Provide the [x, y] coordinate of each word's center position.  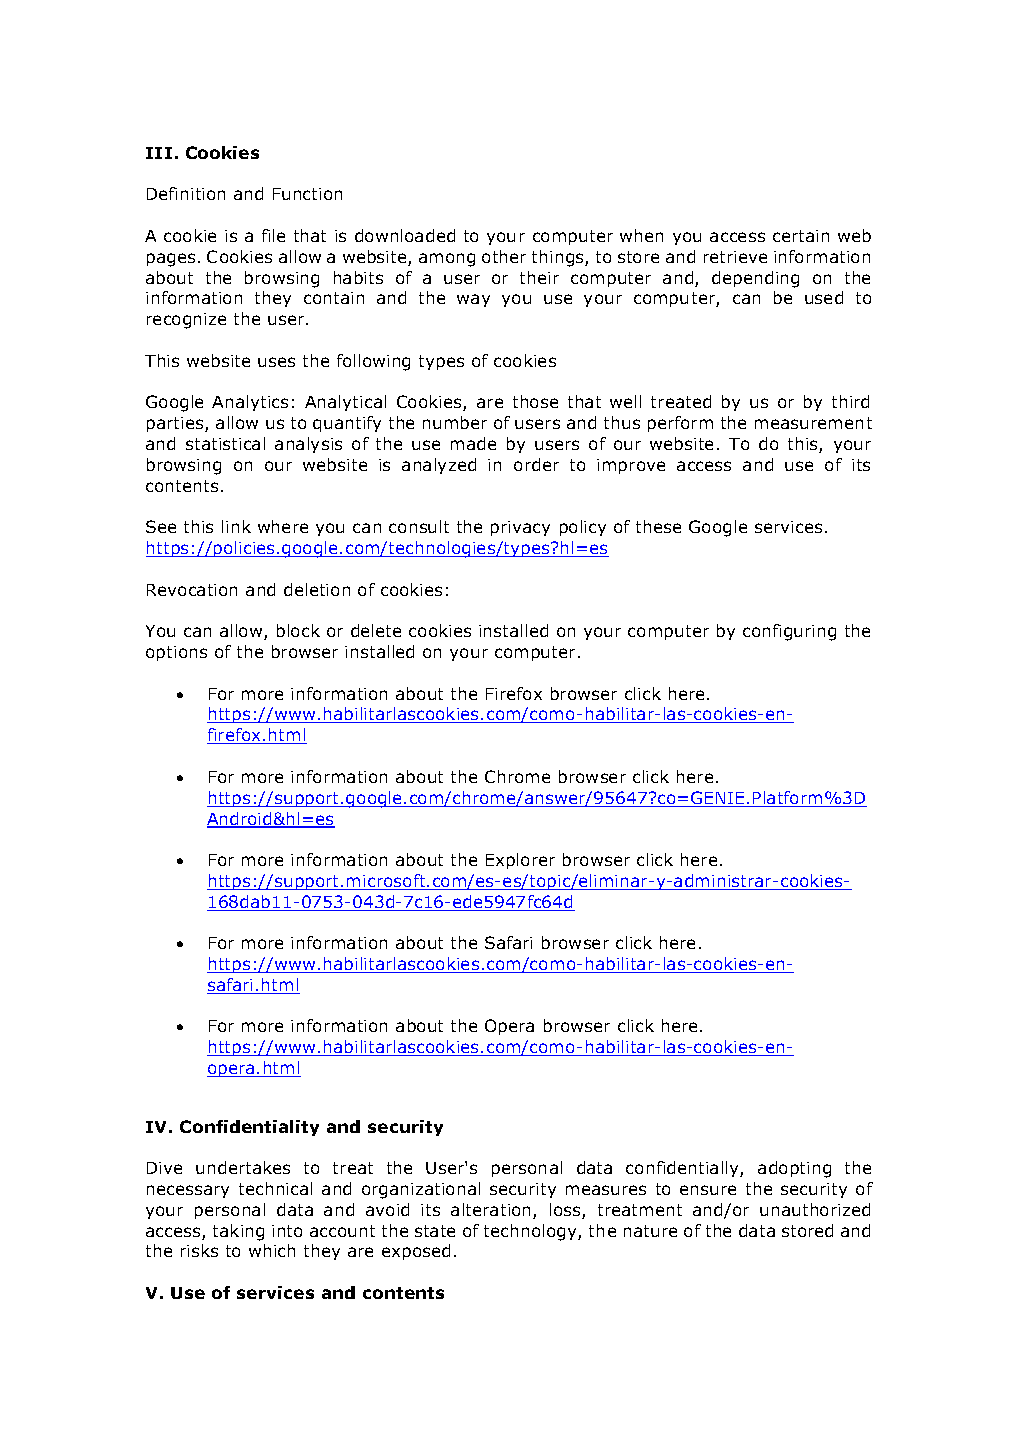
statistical [225, 443]
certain [801, 236]
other [504, 256]
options [176, 653]
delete [376, 630]
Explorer [520, 861]
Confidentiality [249, 1128]
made [473, 443]
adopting [794, 1169]
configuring [789, 632]
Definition [186, 193]
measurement [813, 423]
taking [238, 1232]
